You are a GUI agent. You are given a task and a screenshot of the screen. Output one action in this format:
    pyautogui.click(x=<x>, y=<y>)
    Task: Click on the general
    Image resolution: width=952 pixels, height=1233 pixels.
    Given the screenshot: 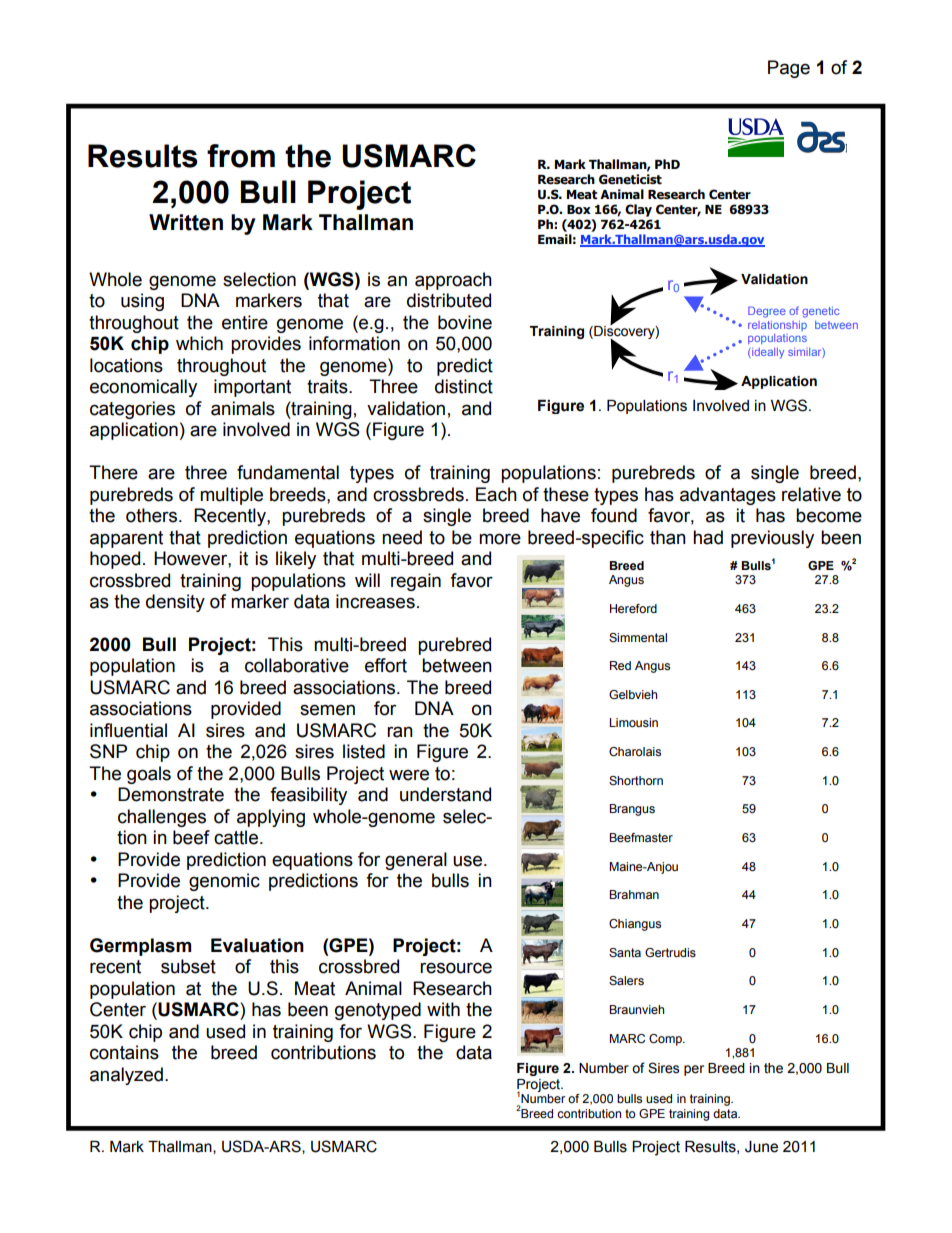 What is the action you would take?
    pyautogui.click(x=416, y=861)
